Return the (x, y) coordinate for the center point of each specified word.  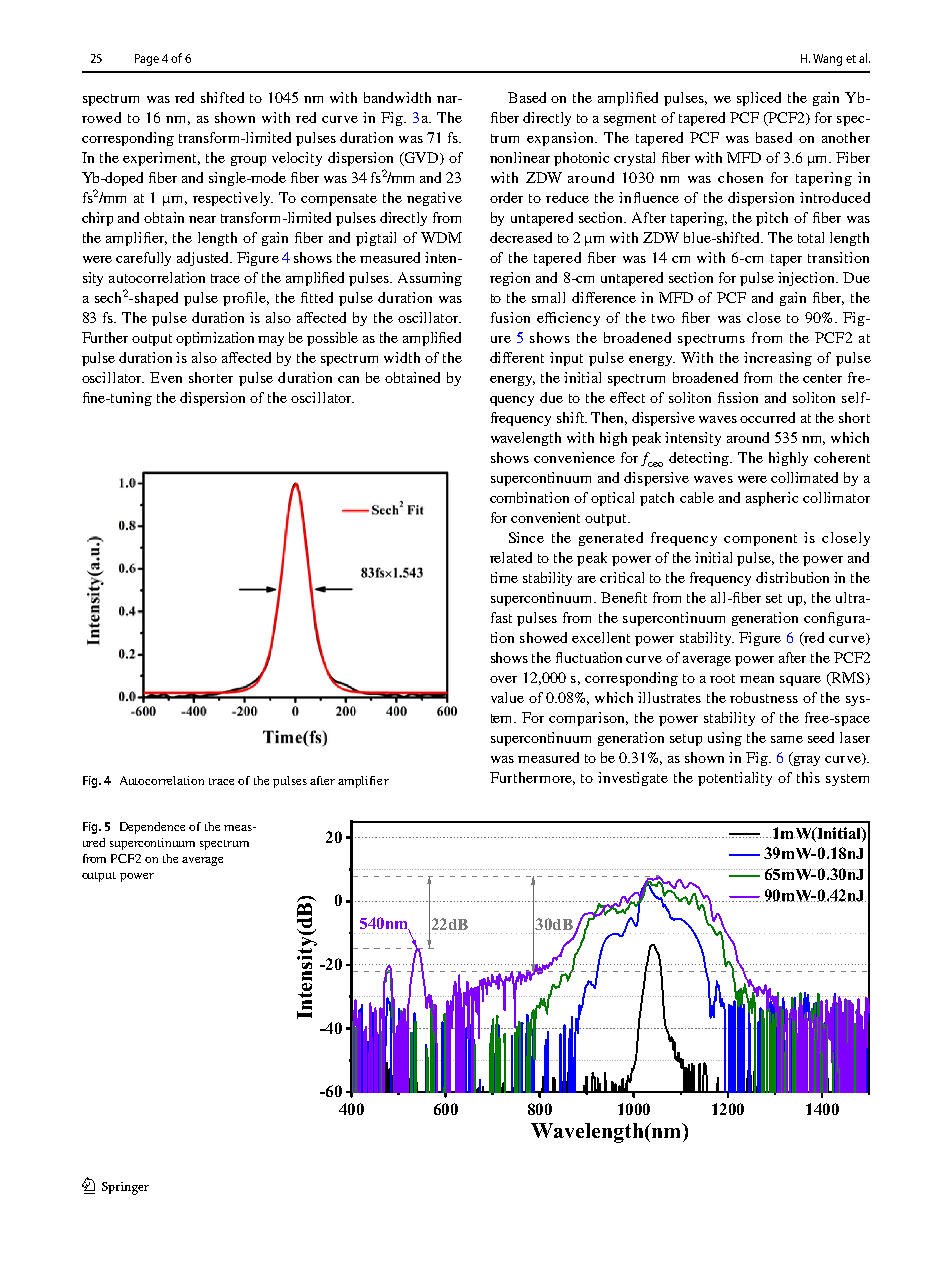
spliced (759, 99)
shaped (155, 299)
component (760, 540)
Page (147, 60)
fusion (510, 317)
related (511, 557)
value (507, 697)
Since (526, 537)
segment (630, 120)
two (663, 318)
